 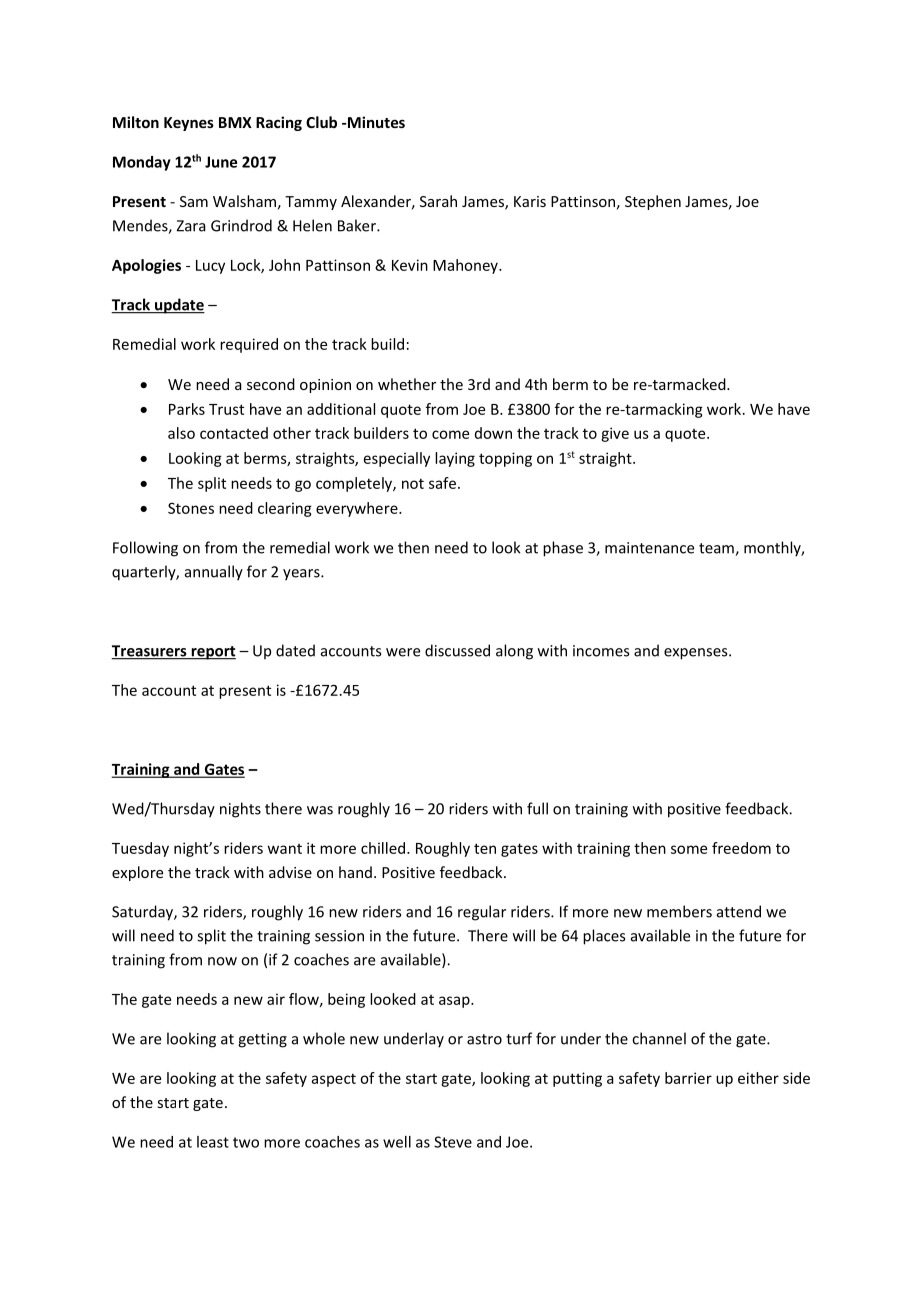 I want to click on full, so click(x=537, y=808).
